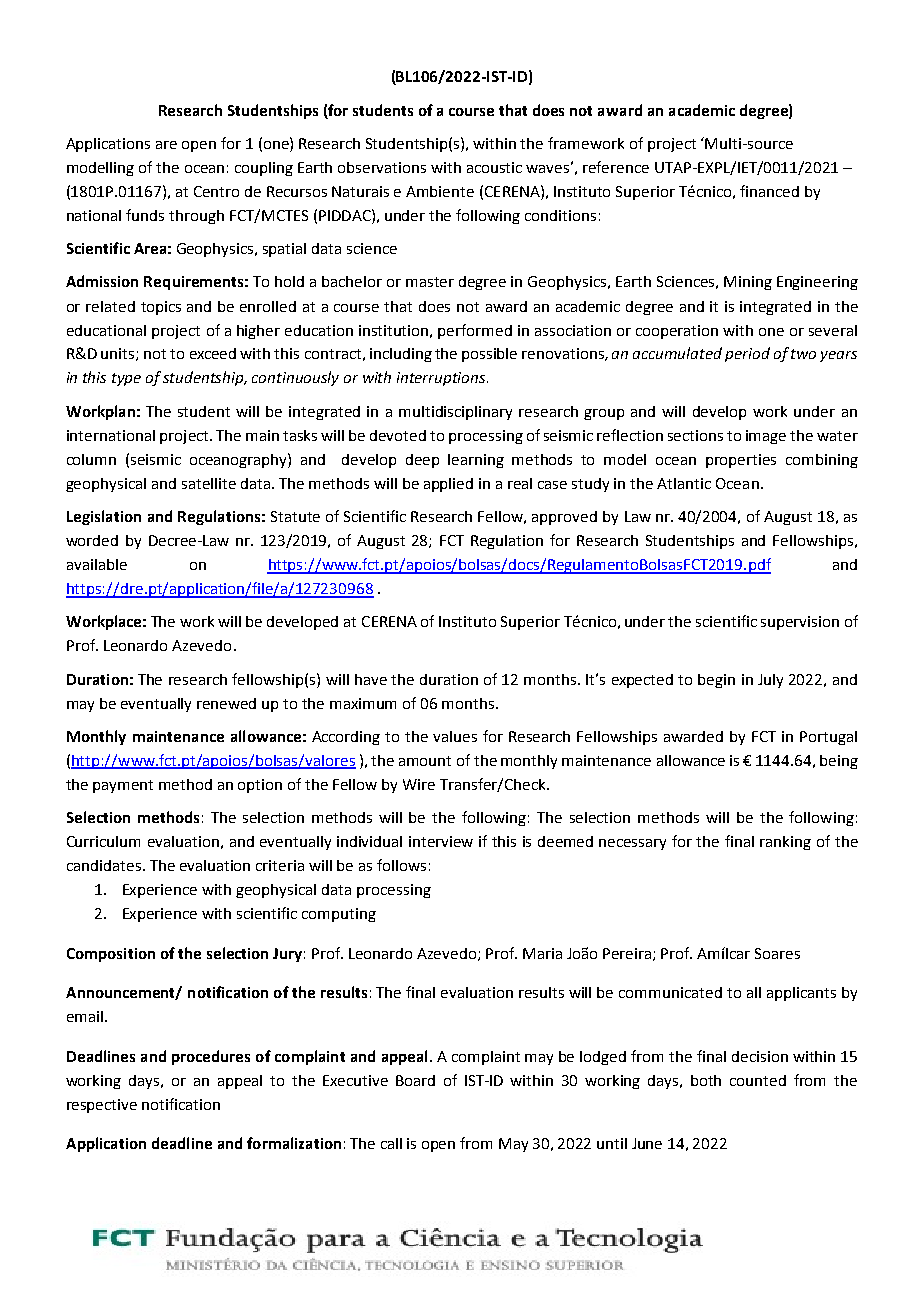  Describe the element at coordinates (196, 217) in the image. I see `through` at that location.
